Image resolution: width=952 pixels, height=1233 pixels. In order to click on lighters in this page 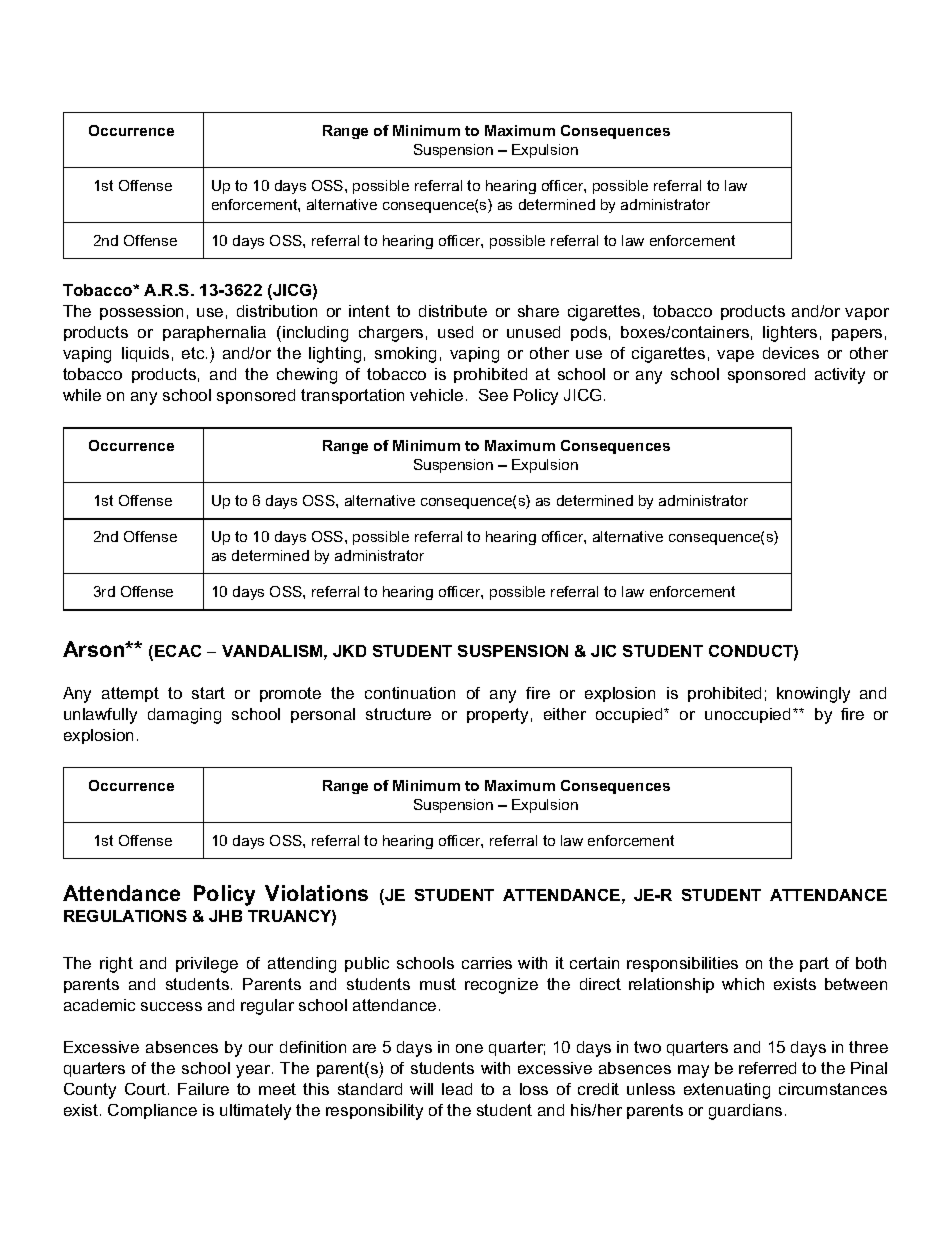, I will do `click(790, 334)`.
